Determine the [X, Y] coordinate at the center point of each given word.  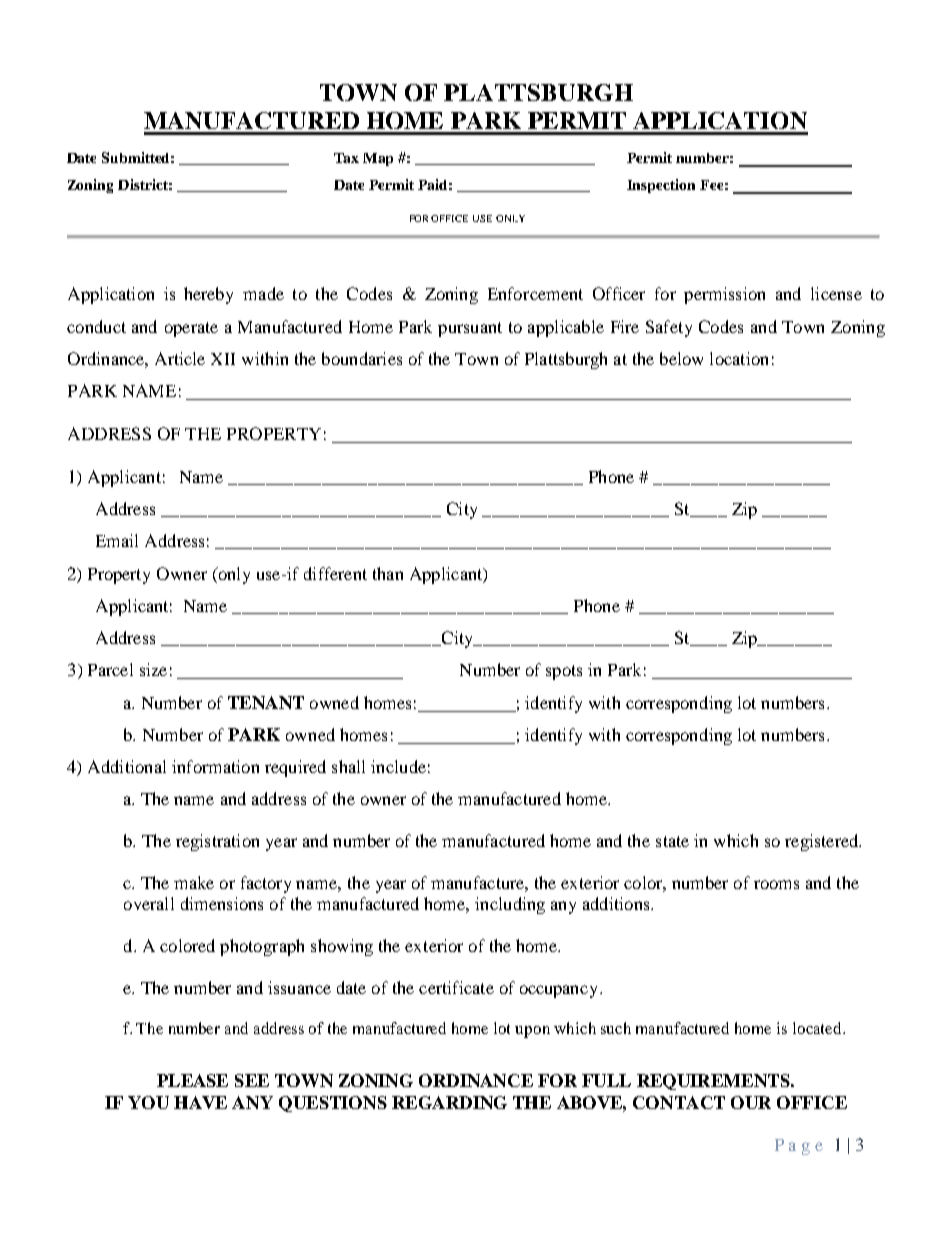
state [672, 841]
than [388, 573]
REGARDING [449, 1102]
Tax [346, 158]
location [739, 358]
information [215, 766]
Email [117, 540]
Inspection [661, 186]
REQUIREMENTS [714, 1082]
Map [378, 159]
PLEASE [192, 1080]
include [398, 766]
